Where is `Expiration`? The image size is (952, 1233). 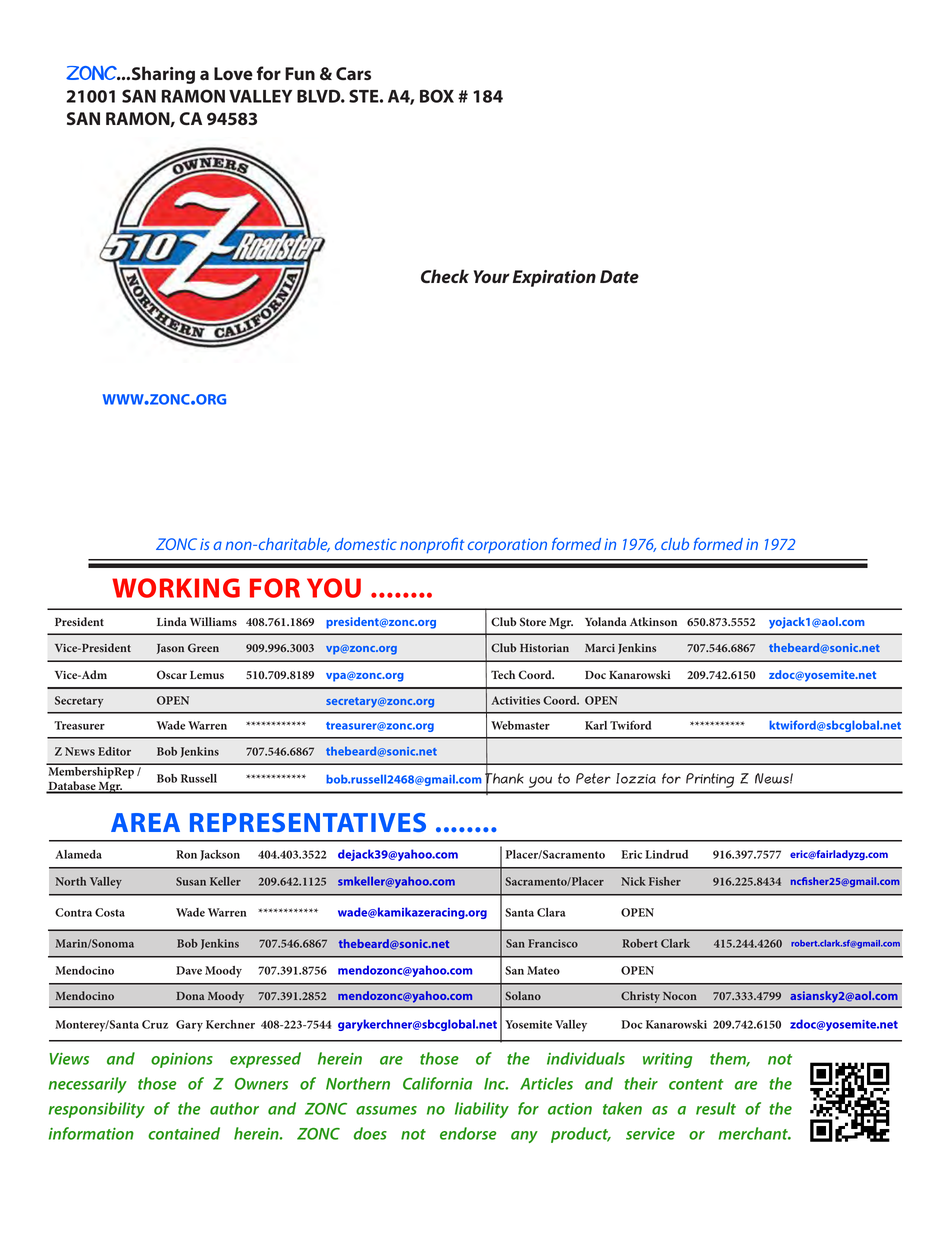 Expiration is located at coordinates (554, 278).
